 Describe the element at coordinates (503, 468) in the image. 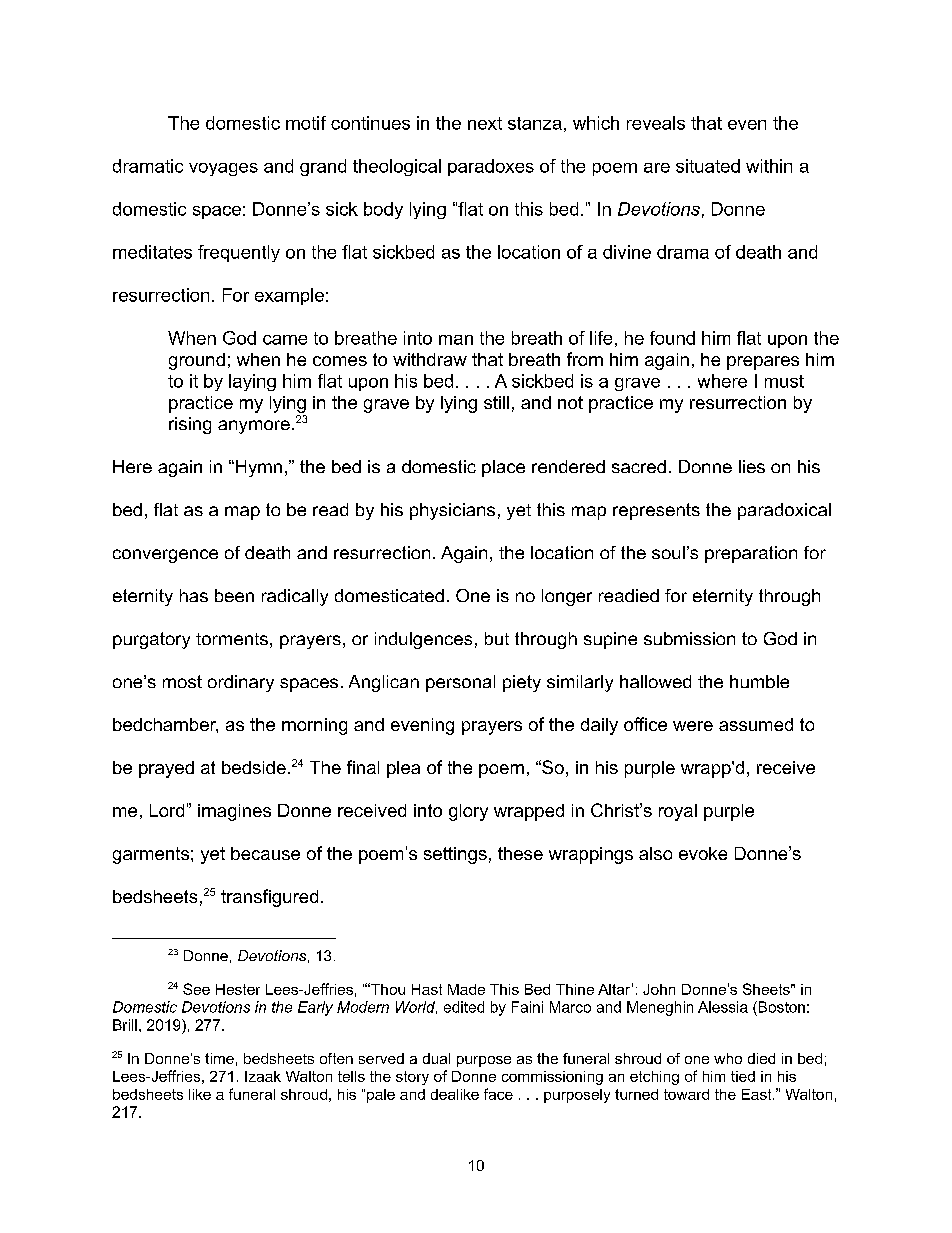

I see `place` at that location.
